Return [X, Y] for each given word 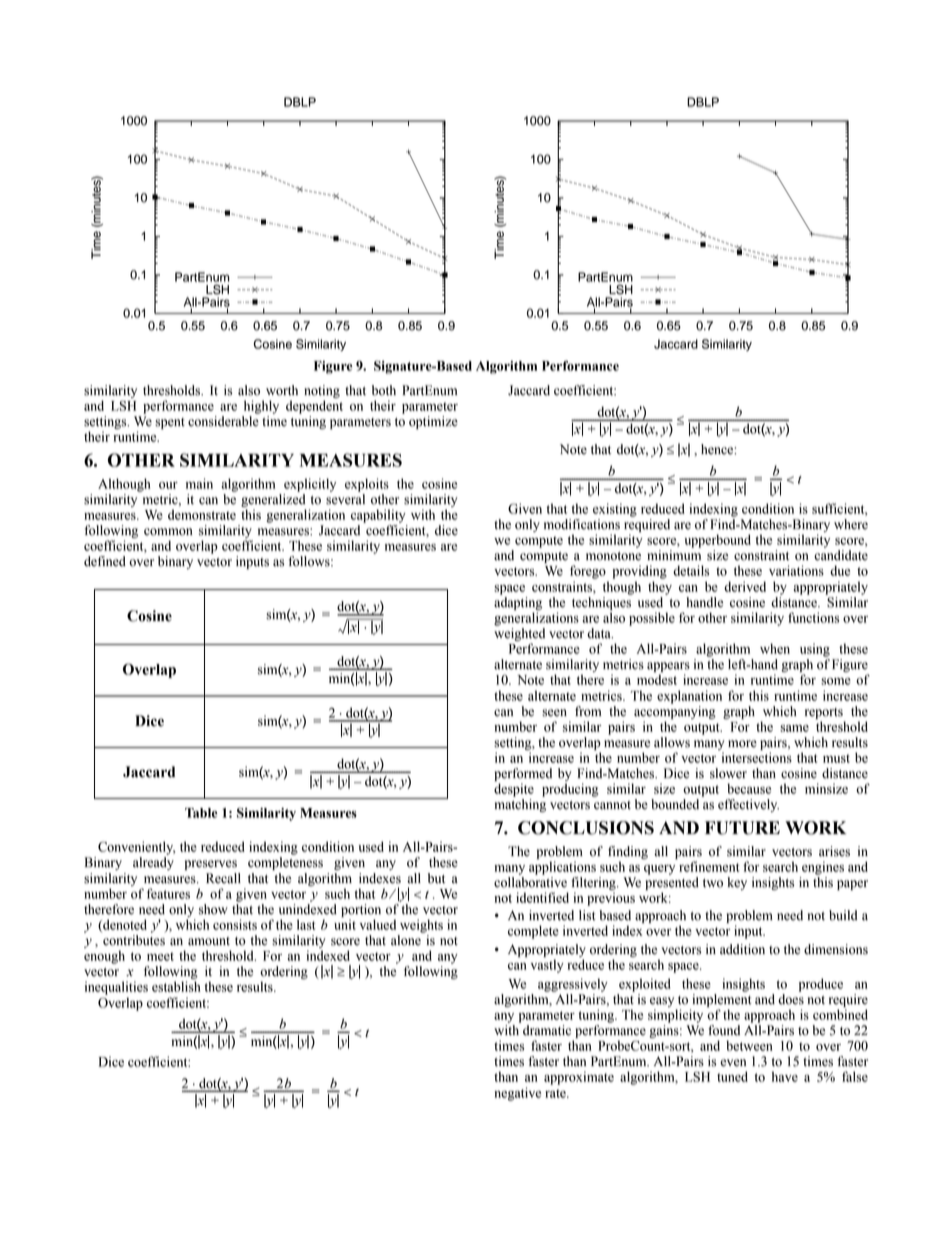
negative [517, 1094]
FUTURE [742, 828]
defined [105, 561]
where [851, 524]
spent [170, 423]
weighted [519, 634]
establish [176, 986]
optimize [433, 422]
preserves [211, 865]
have [785, 1076]
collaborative [530, 882]
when [775, 648]
